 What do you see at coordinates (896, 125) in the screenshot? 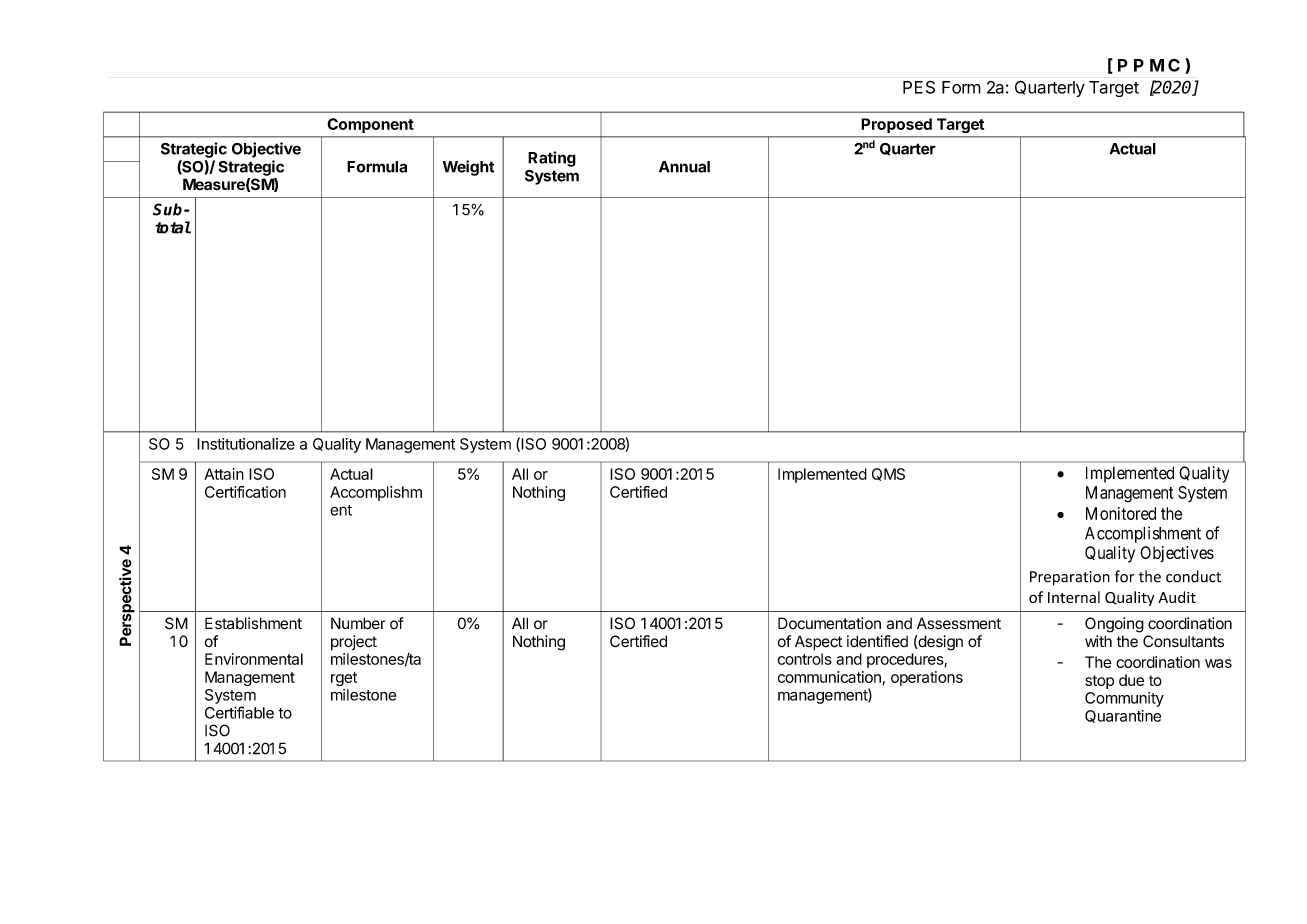
I see `Proposed` at bounding box center [896, 125].
